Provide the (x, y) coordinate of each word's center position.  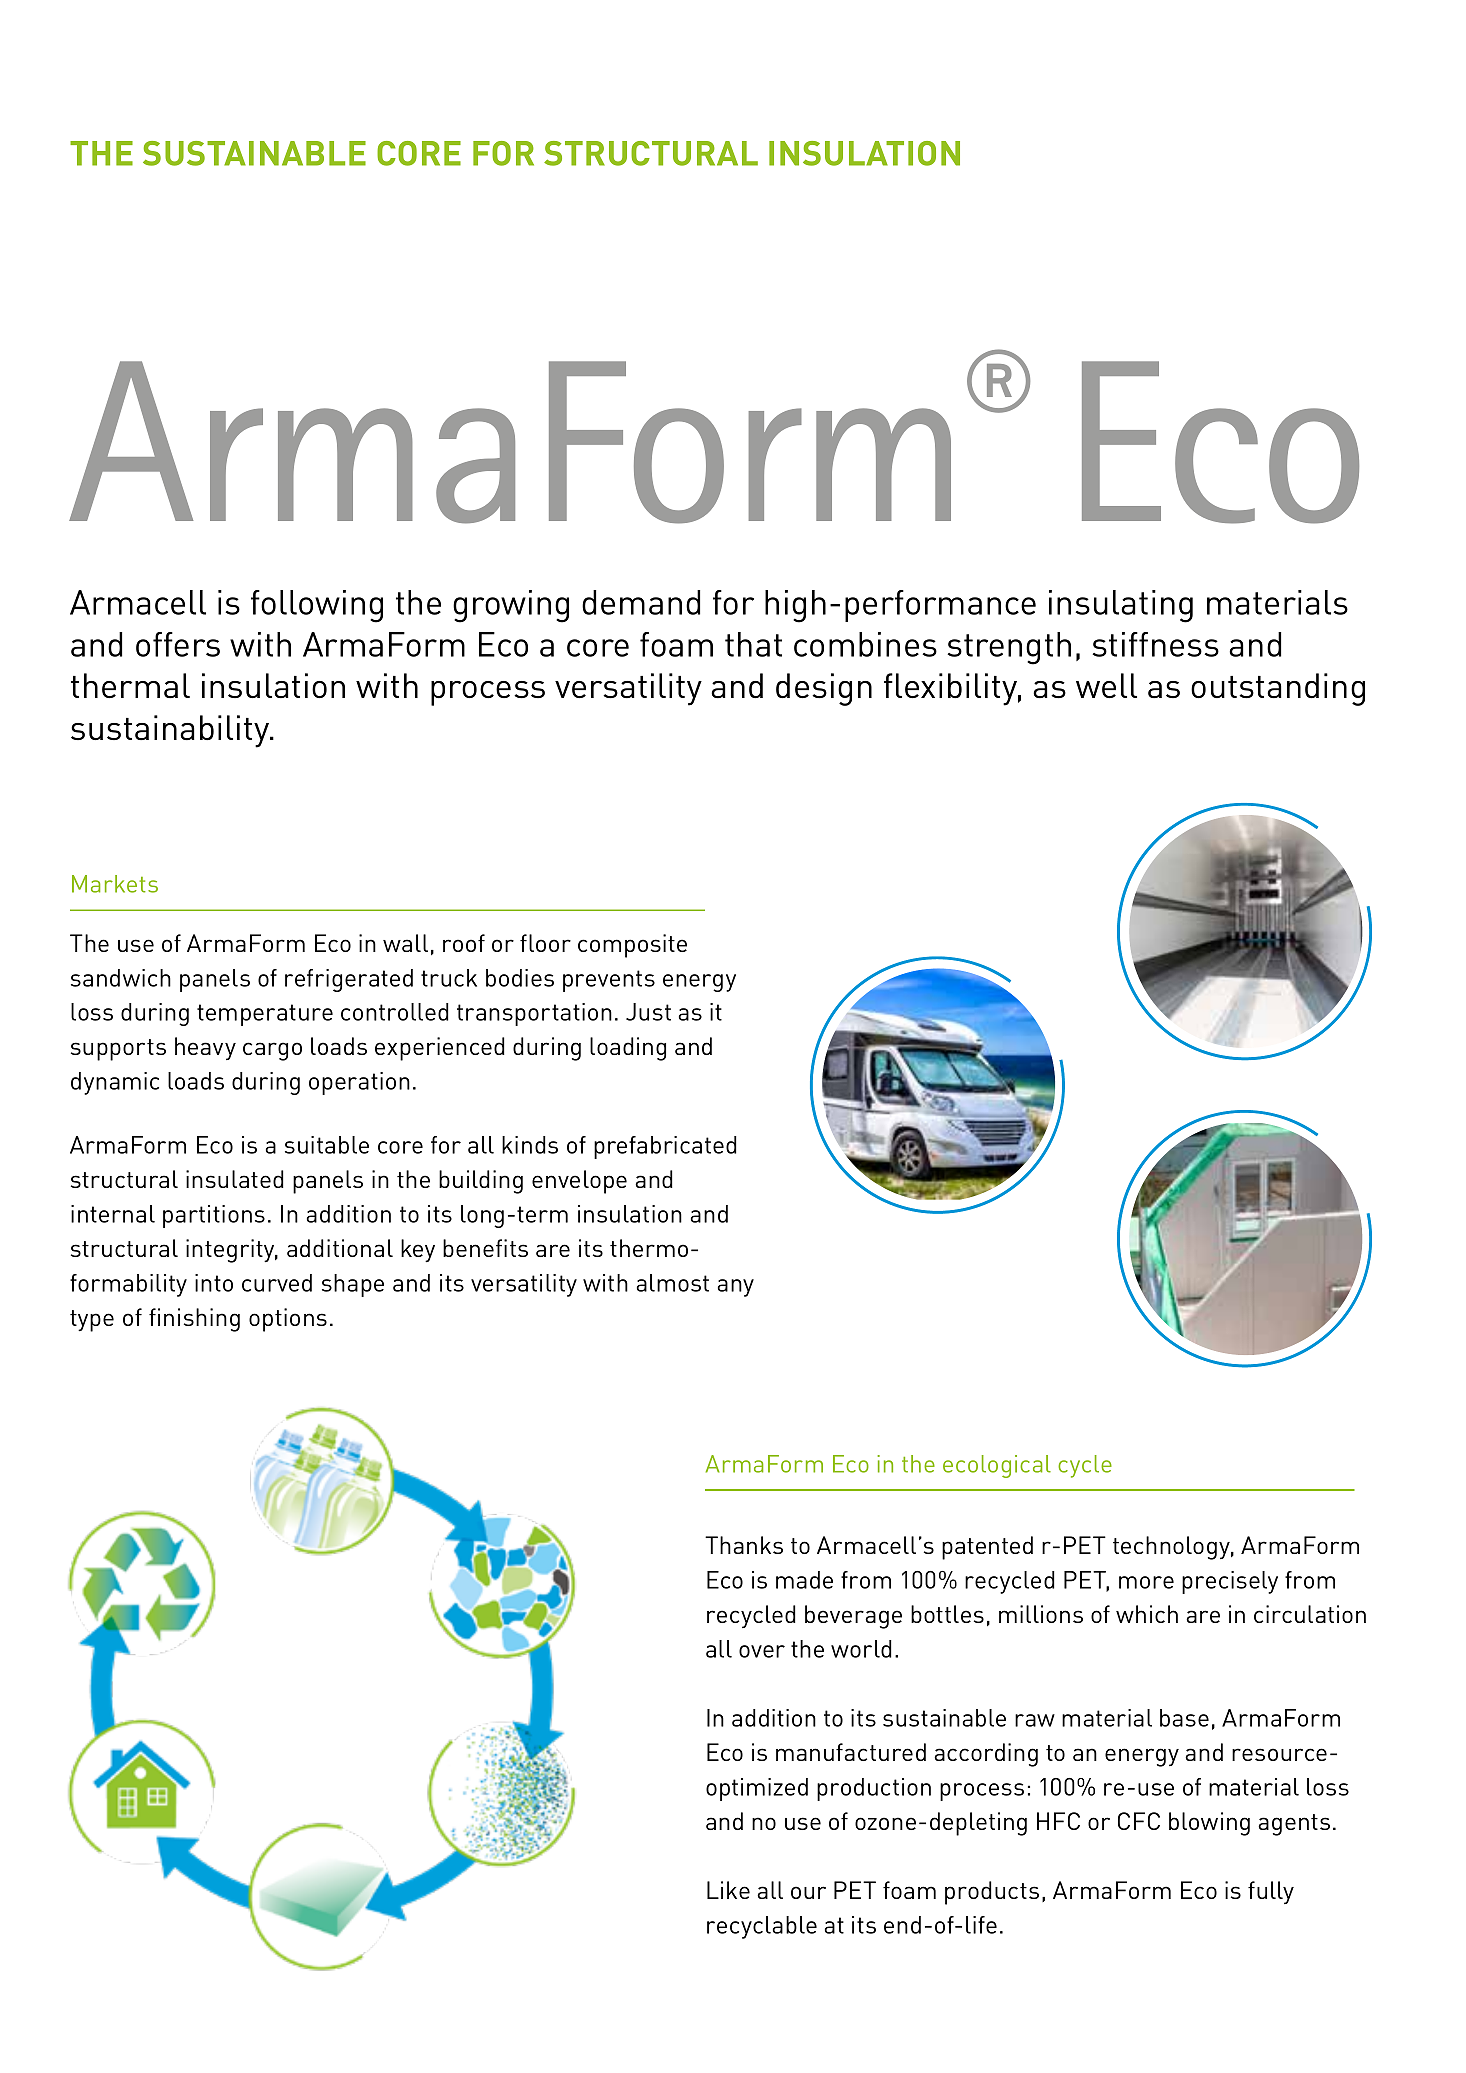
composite (632, 946)
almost (673, 1283)
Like (728, 1890)
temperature (265, 1015)
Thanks (744, 1545)
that (753, 644)
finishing (194, 1320)
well (1106, 685)
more (1146, 1582)
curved (277, 1283)
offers (178, 644)
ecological (997, 1466)
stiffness (1155, 644)
